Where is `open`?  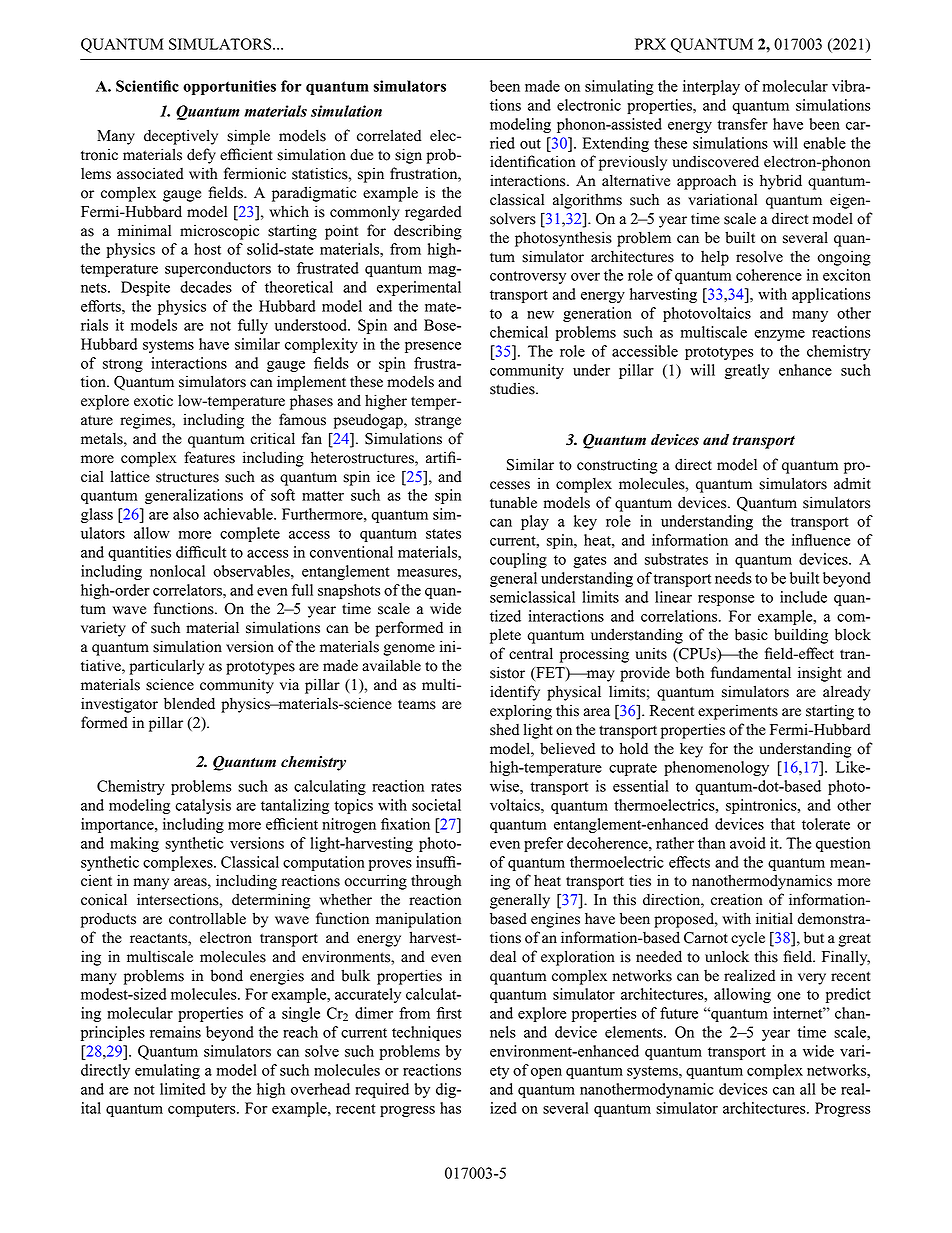 open is located at coordinates (546, 1073).
